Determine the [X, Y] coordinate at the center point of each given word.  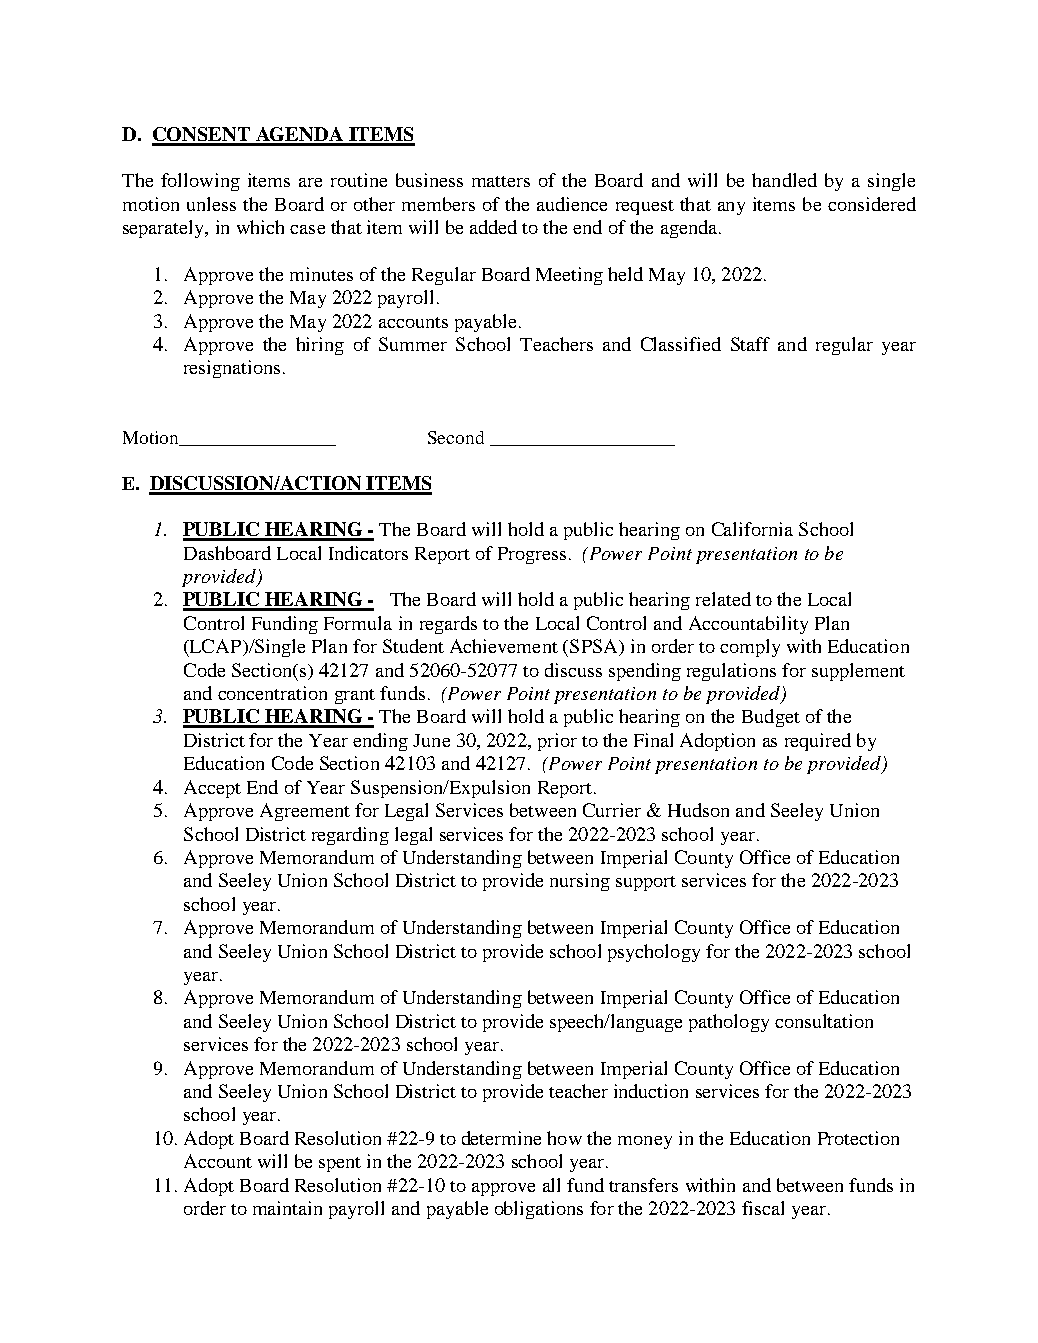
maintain [287, 1208]
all [551, 1185]
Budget [771, 718]
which [260, 227]
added [493, 227]
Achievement [504, 646]
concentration [272, 693]
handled [784, 180]
